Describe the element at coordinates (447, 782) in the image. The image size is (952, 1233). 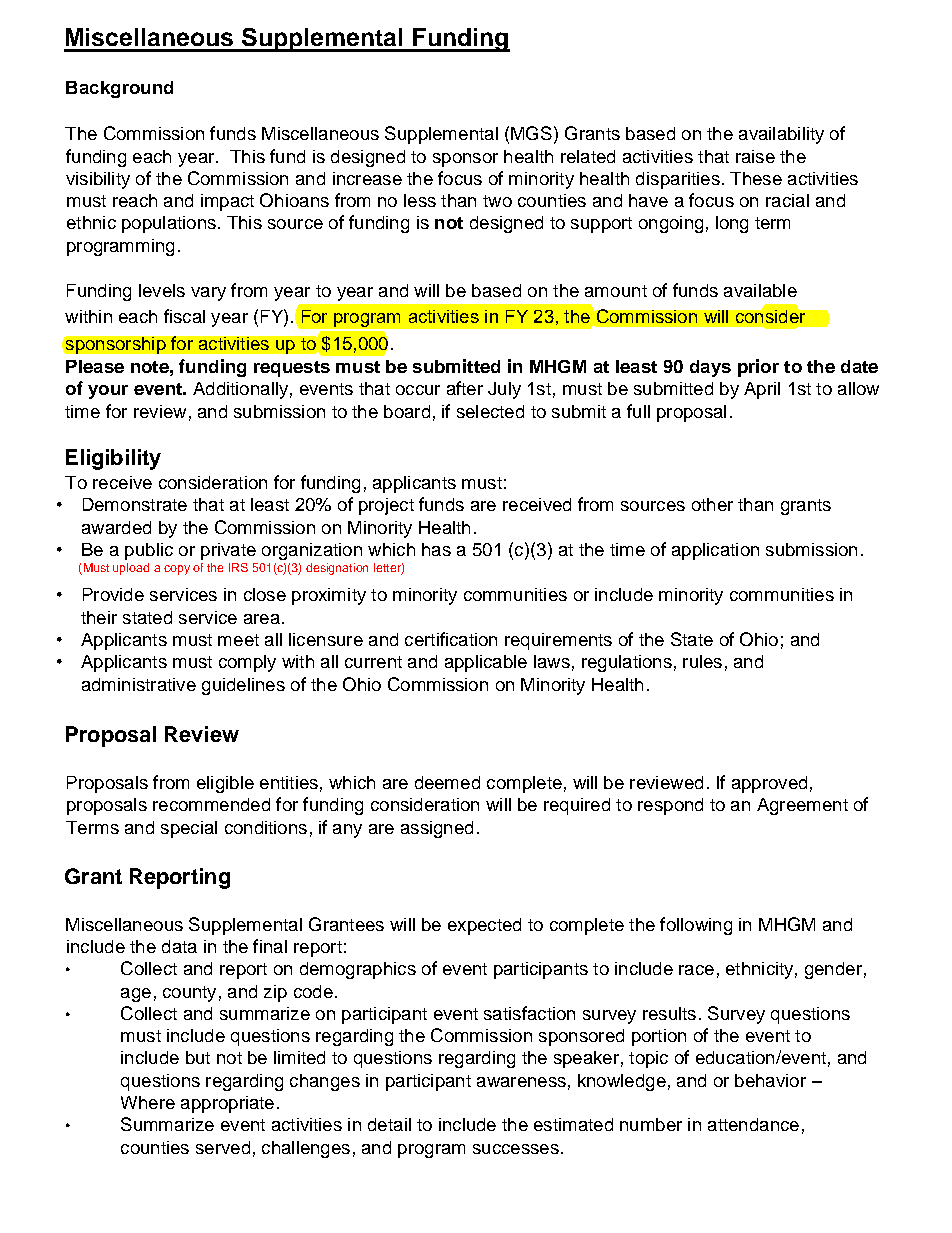
I see `deemed` at that location.
